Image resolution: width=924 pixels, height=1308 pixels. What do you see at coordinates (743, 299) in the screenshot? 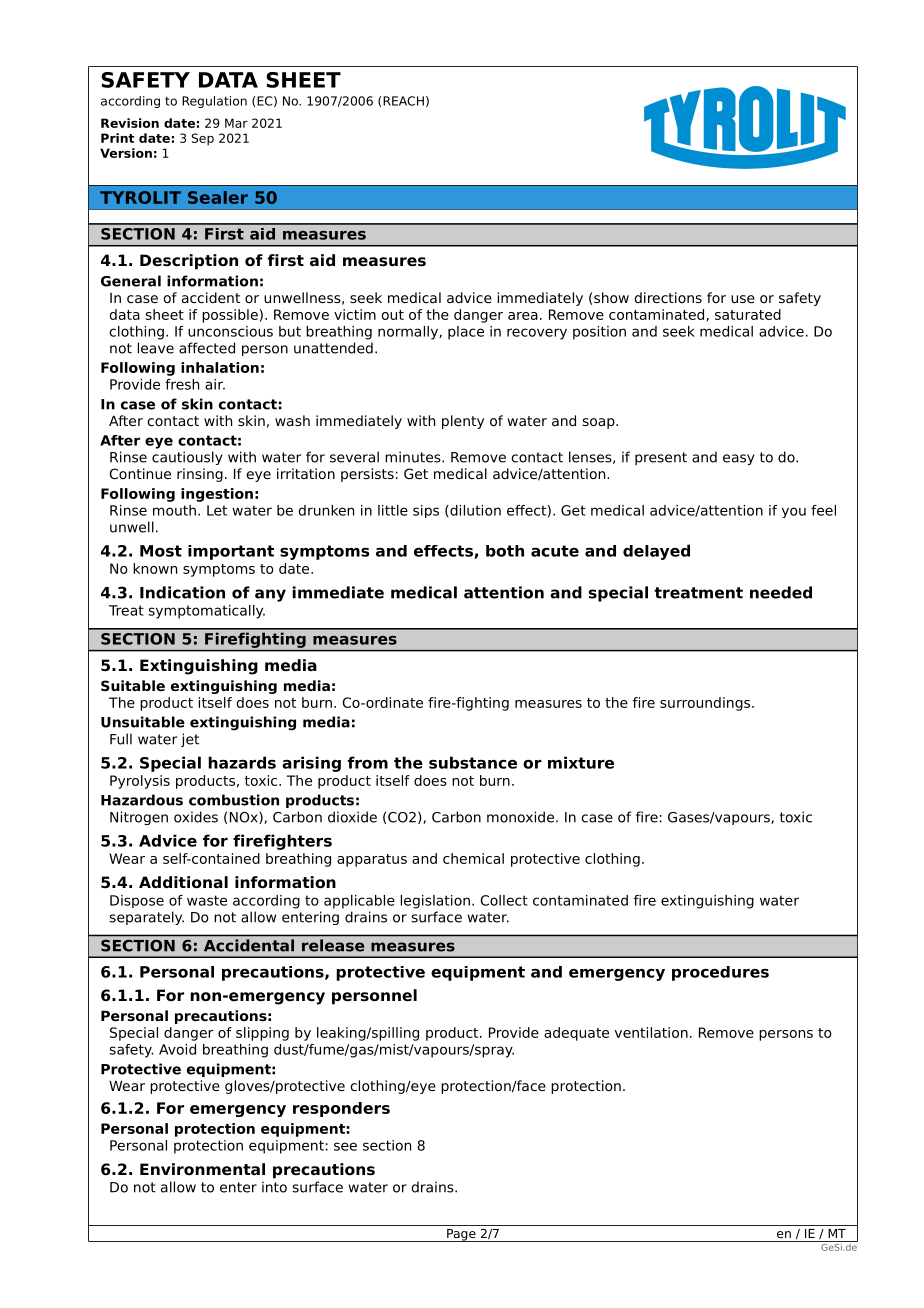
I see `use` at bounding box center [743, 299].
